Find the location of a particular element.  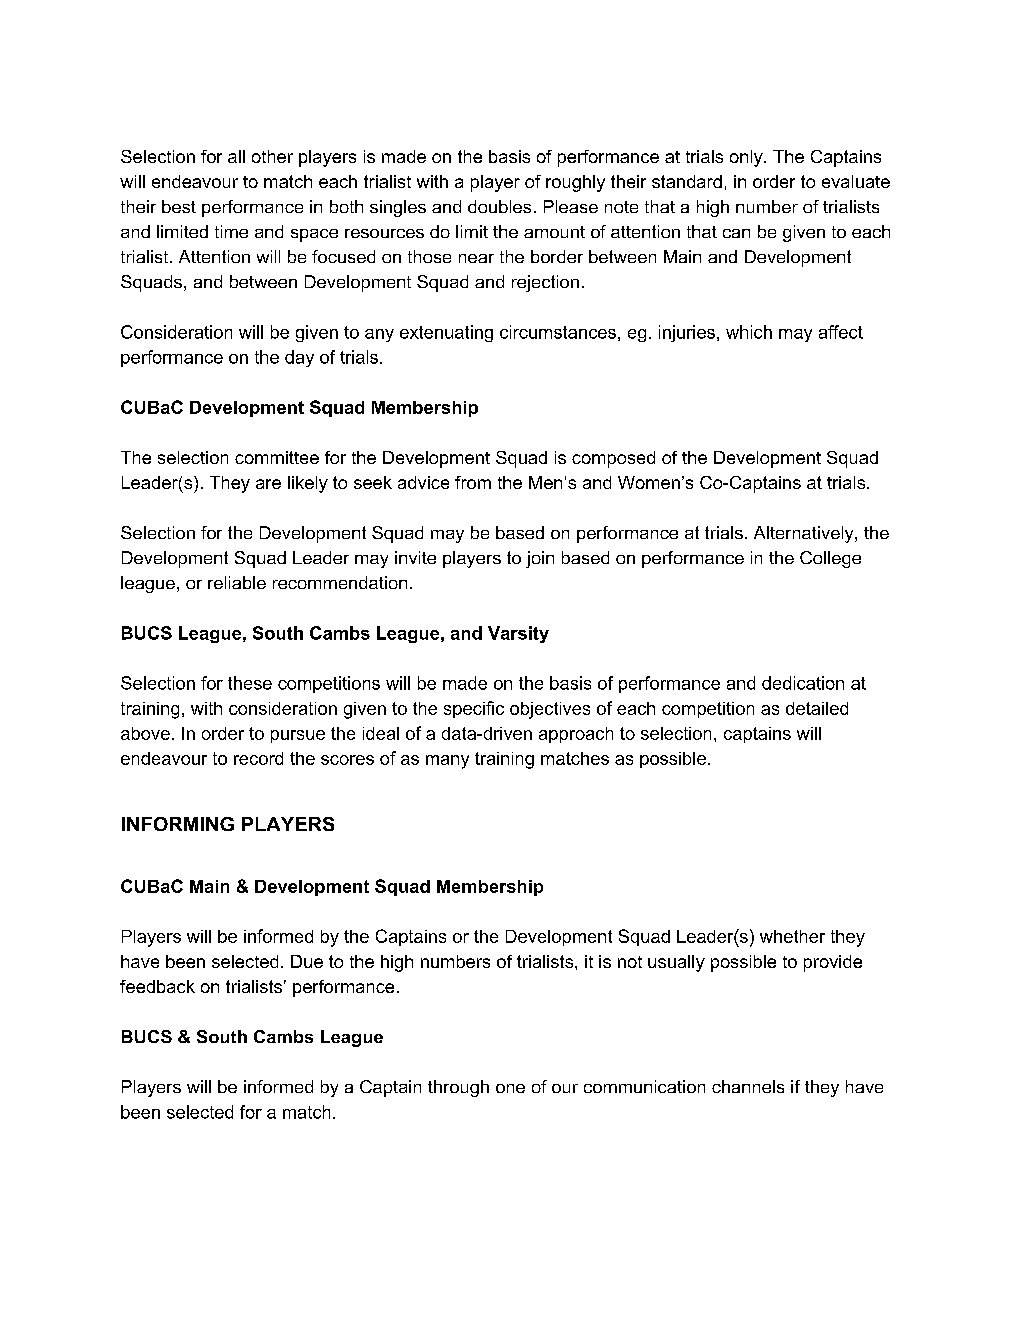

feedback is located at coordinates (157, 986).
